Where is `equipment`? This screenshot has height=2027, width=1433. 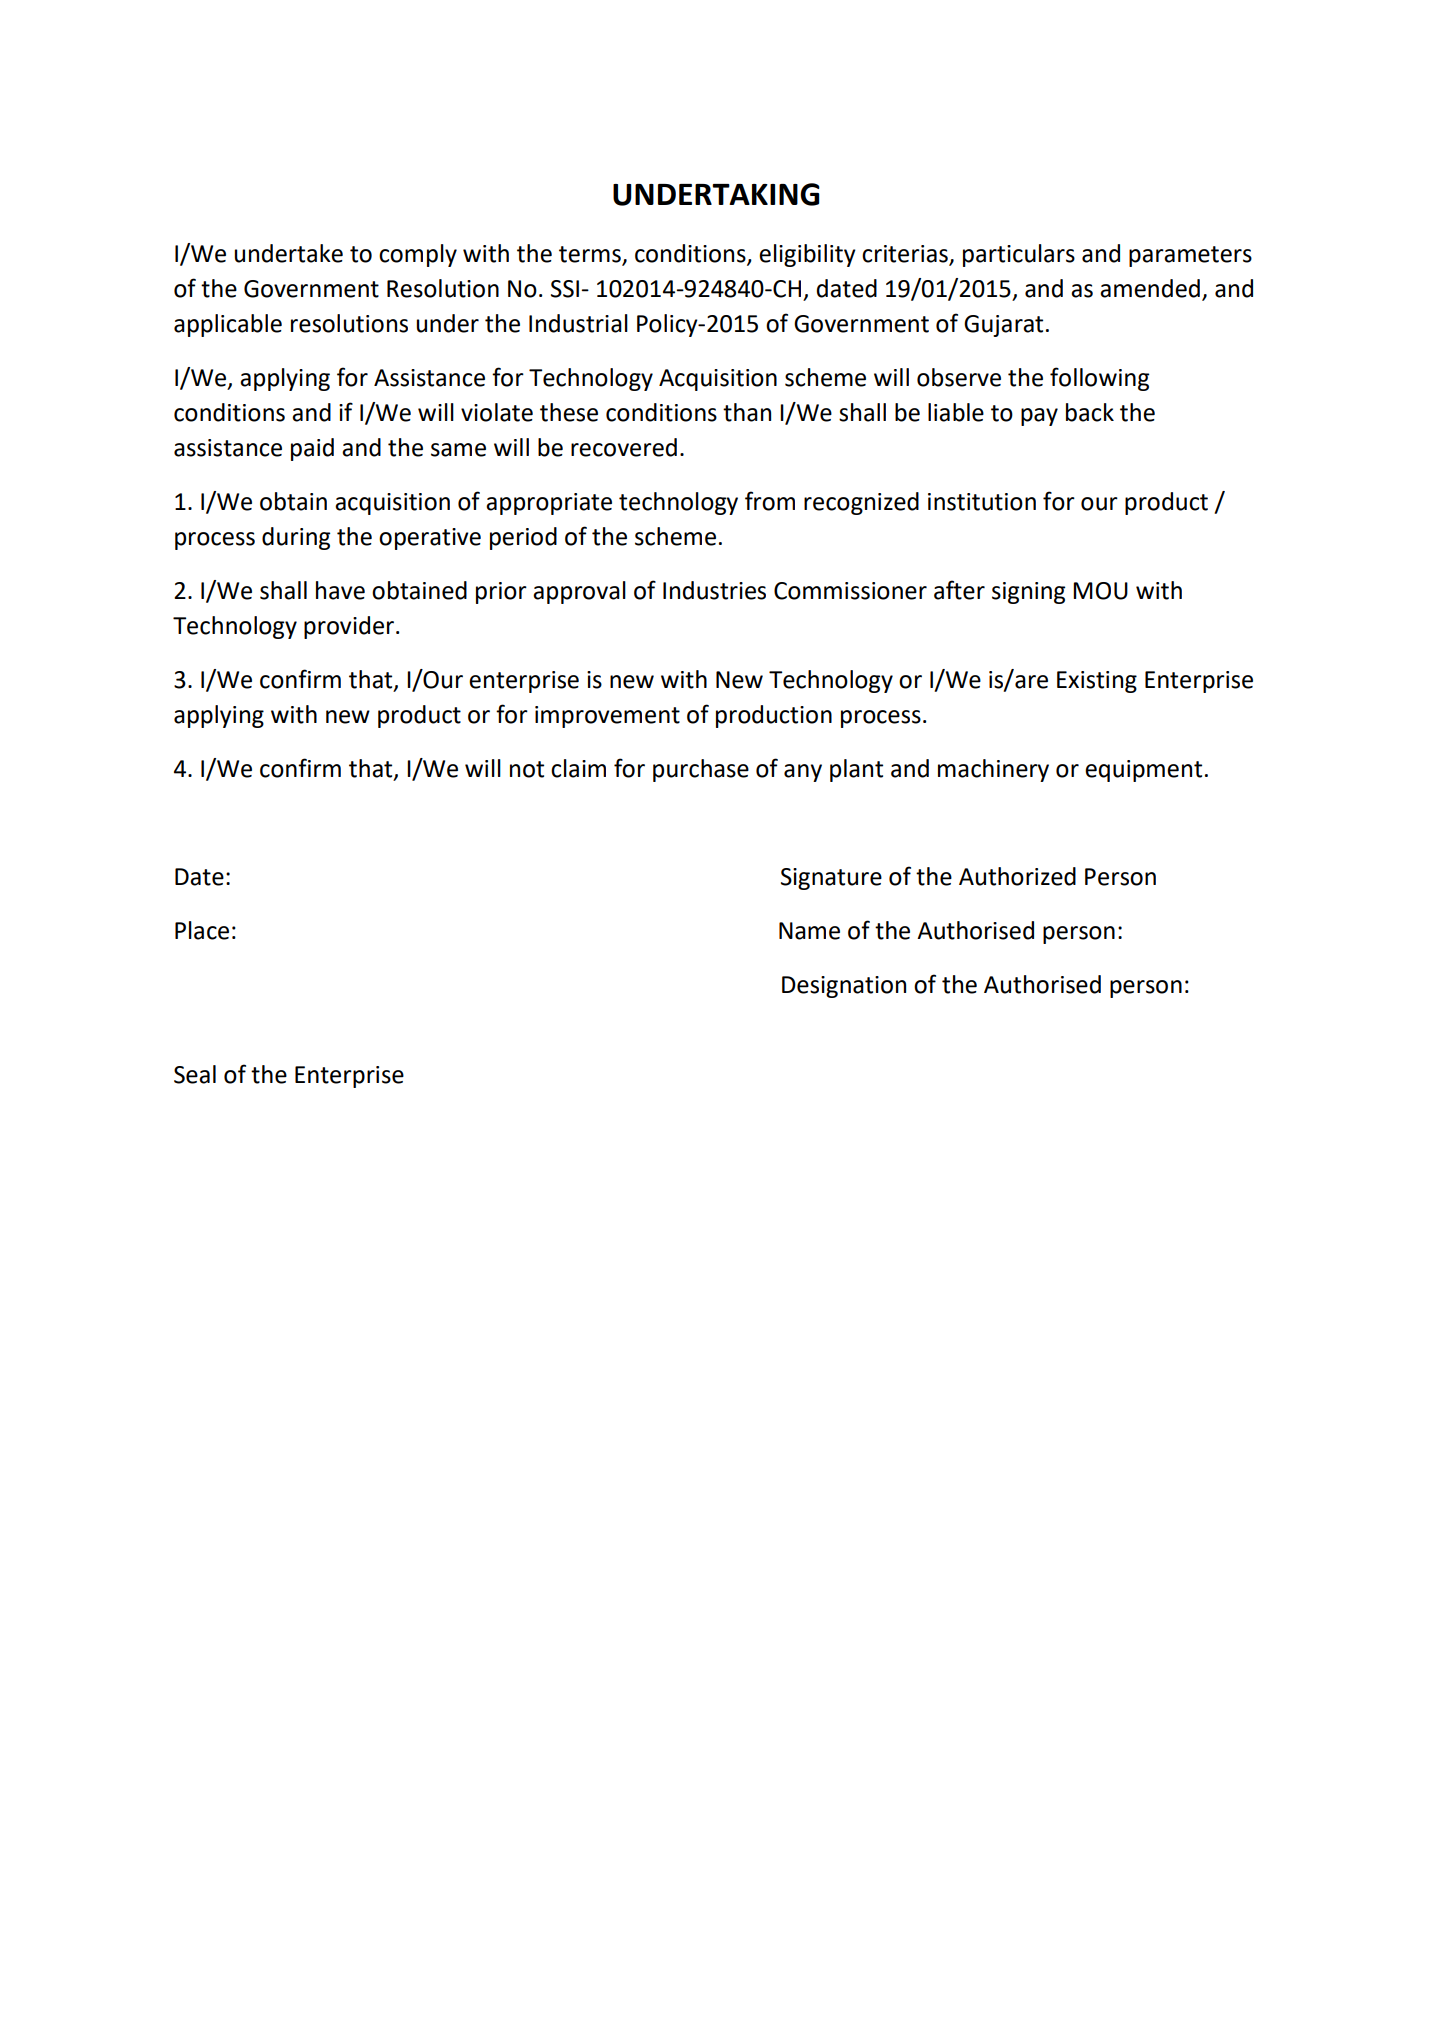
equipment is located at coordinates (1143, 771).
